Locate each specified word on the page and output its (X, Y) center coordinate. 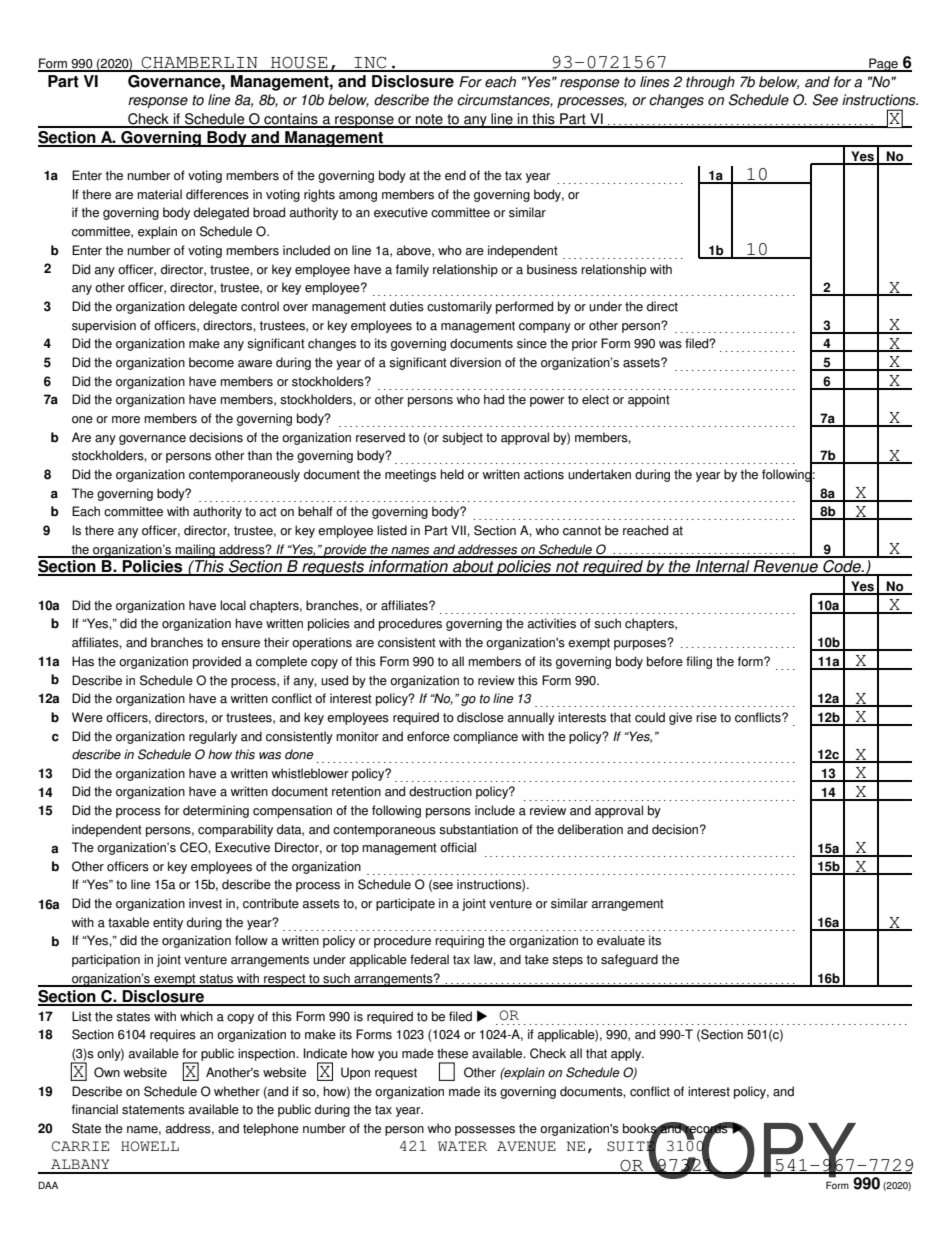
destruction (440, 791)
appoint (649, 400)
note (429, 120)
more (126, 420)
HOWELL (150, 1146)
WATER (462, 1146)
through (710, 83)
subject (462, 438)
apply (627, 1054)
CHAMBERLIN (200, 63)
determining (216, 811)
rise (706, 717)
